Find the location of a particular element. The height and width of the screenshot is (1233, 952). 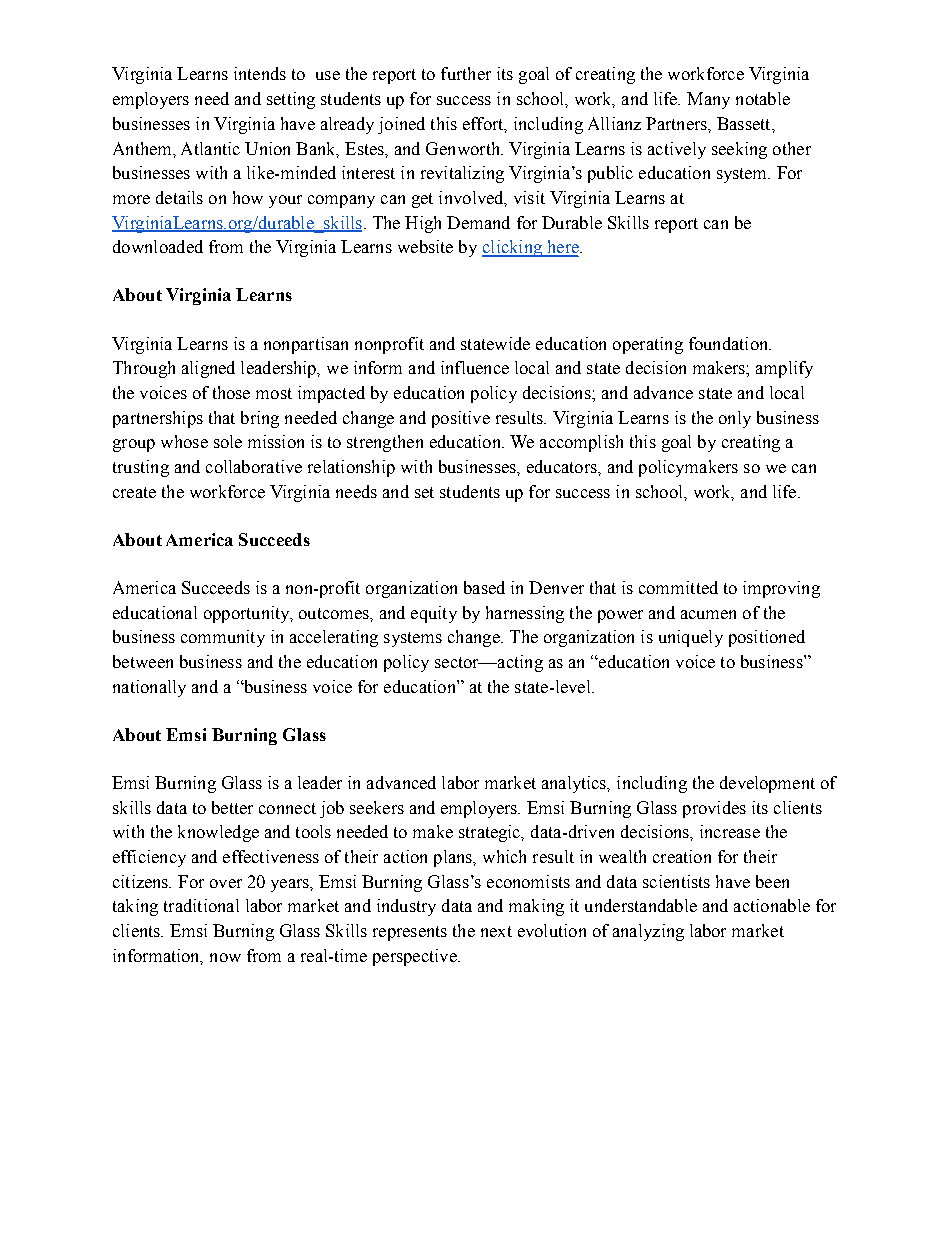

further is located at coordinates (466, 73).
